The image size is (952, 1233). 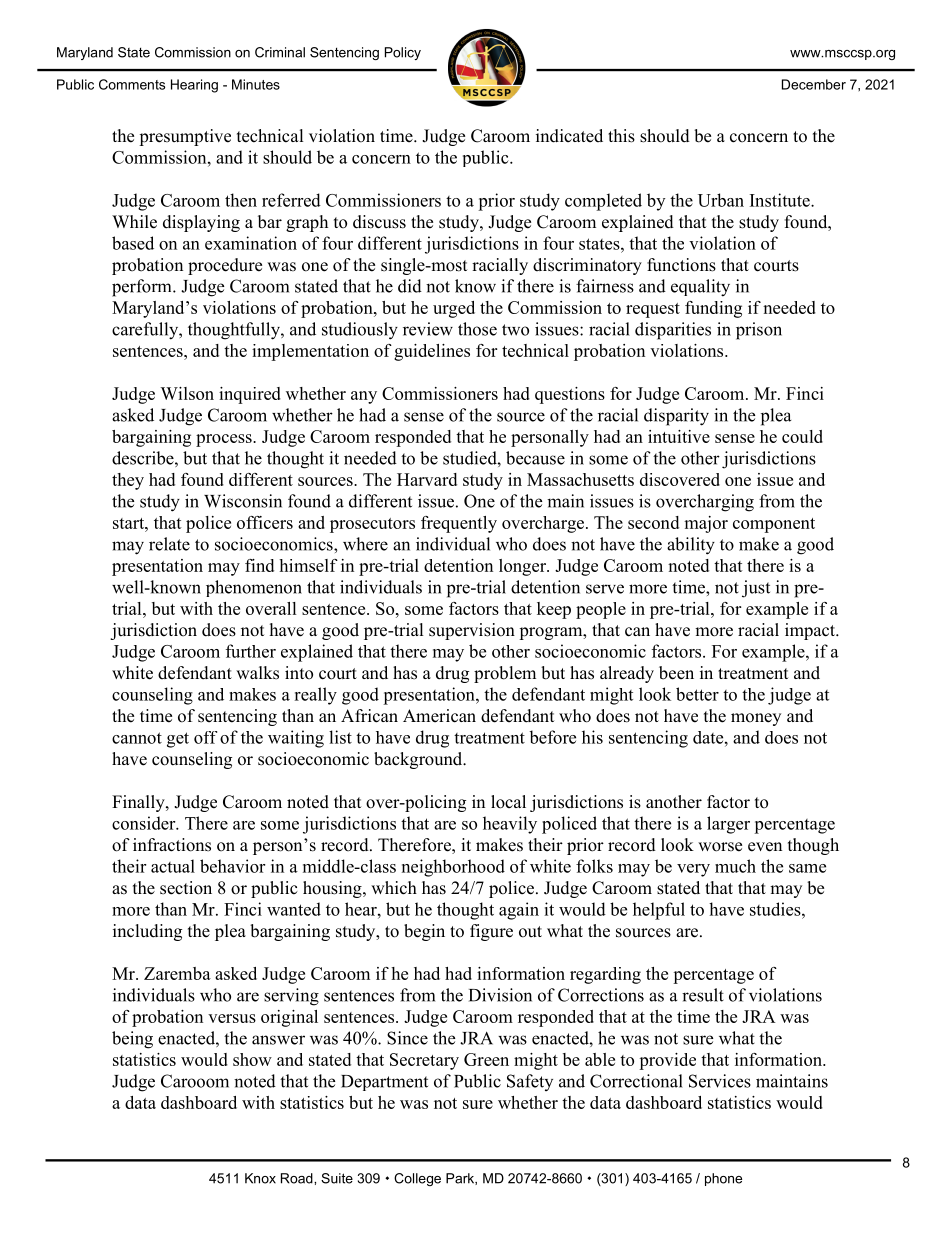 I want to click on those, so click(x=477, y=329).
